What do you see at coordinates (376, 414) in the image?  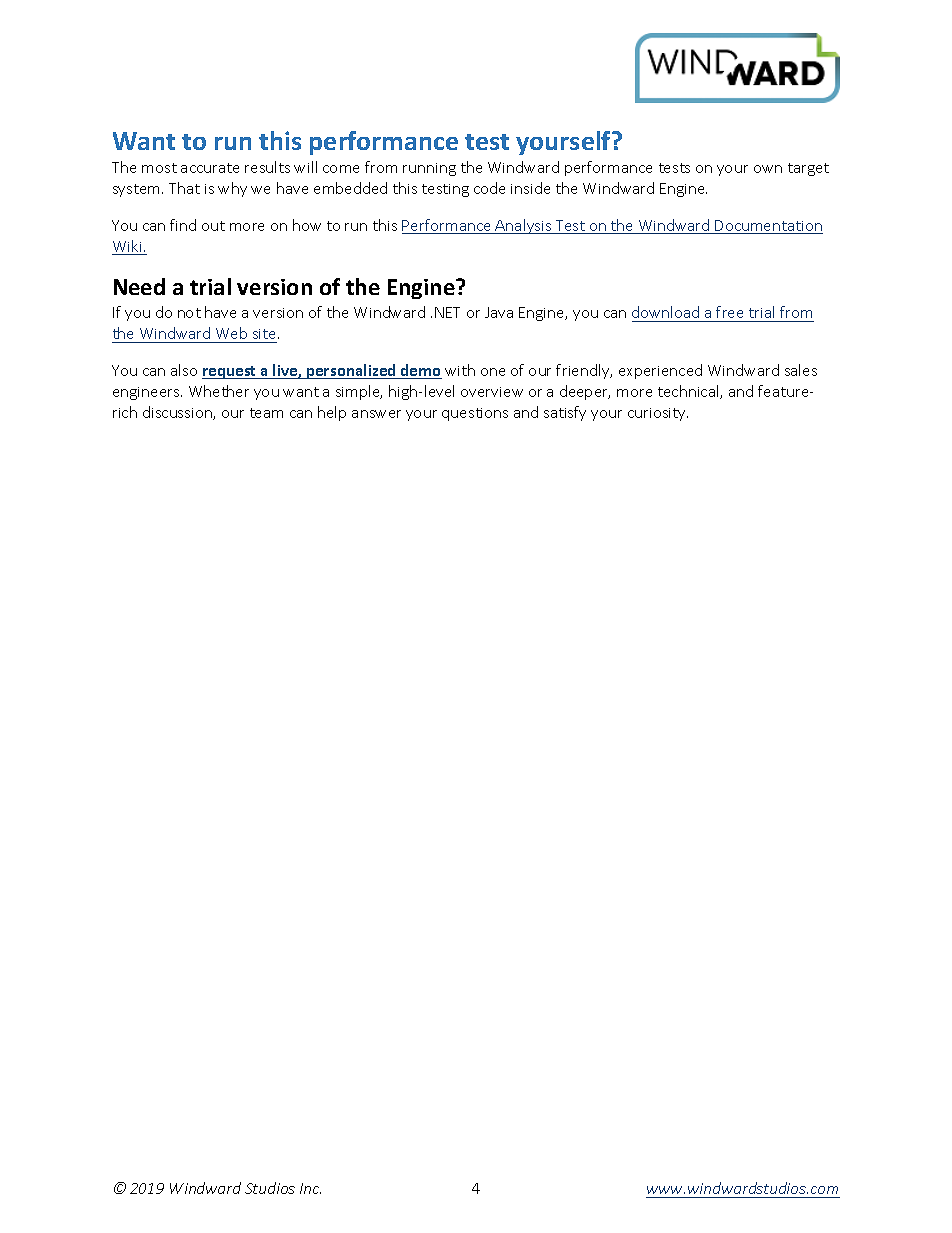 I see `answer` at bounding box center [376, 414].
